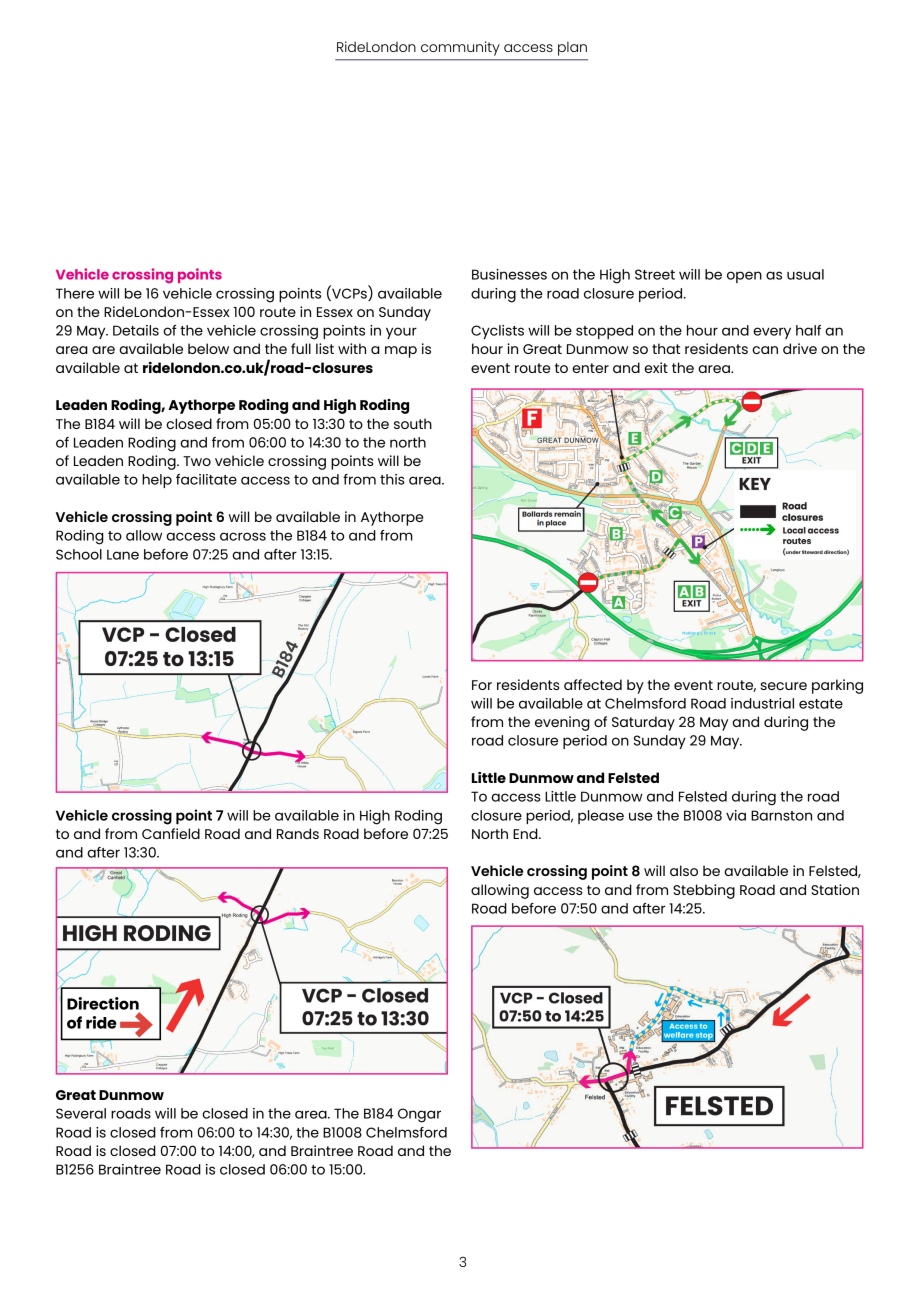 This screenshot has width=924, height=1308. Describe the element at coordinates (835, 889) in the screenshot. I see `Station` at that location.
